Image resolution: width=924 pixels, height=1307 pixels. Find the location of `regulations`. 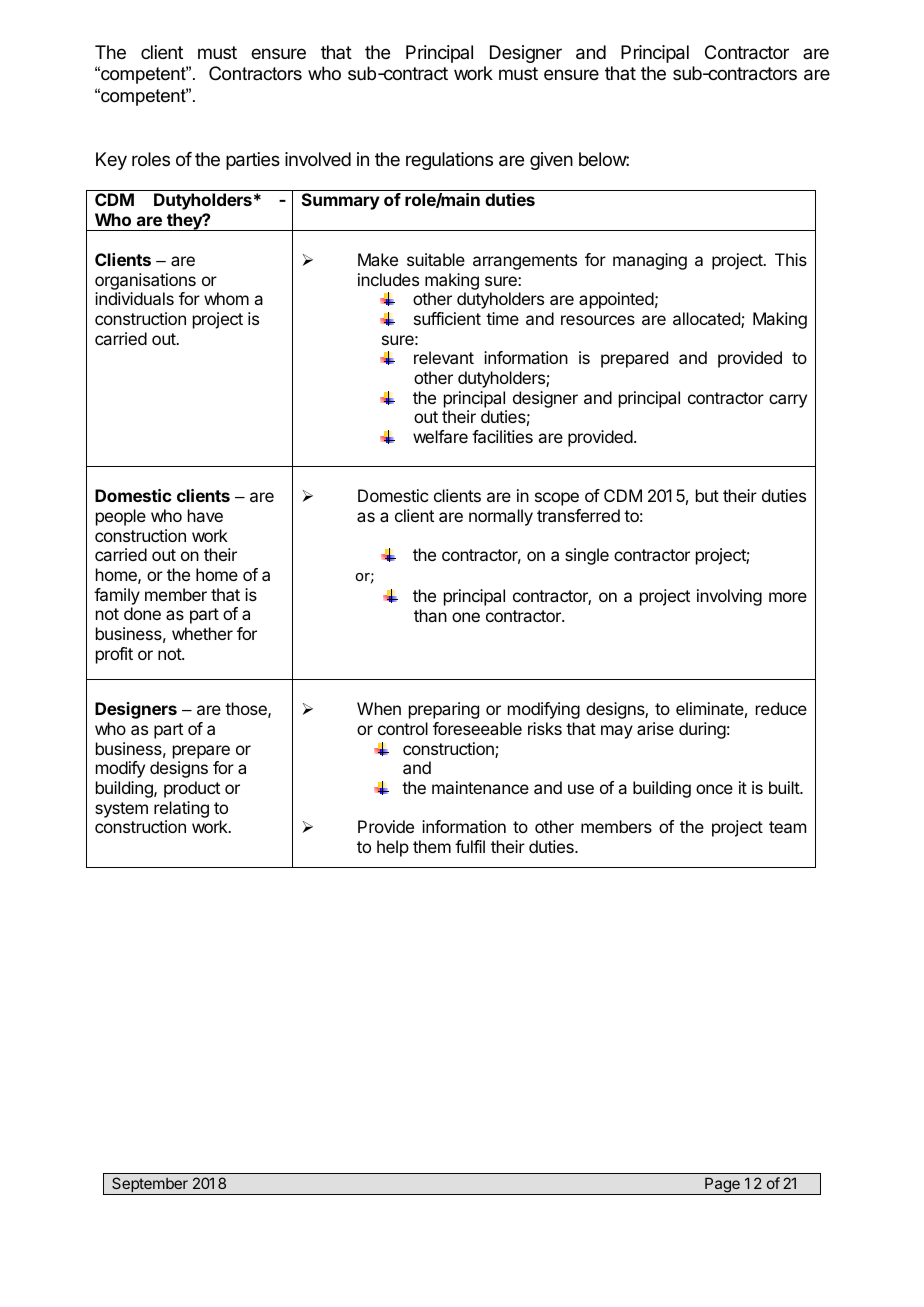

regulations is located at coordinates (449, 161).
